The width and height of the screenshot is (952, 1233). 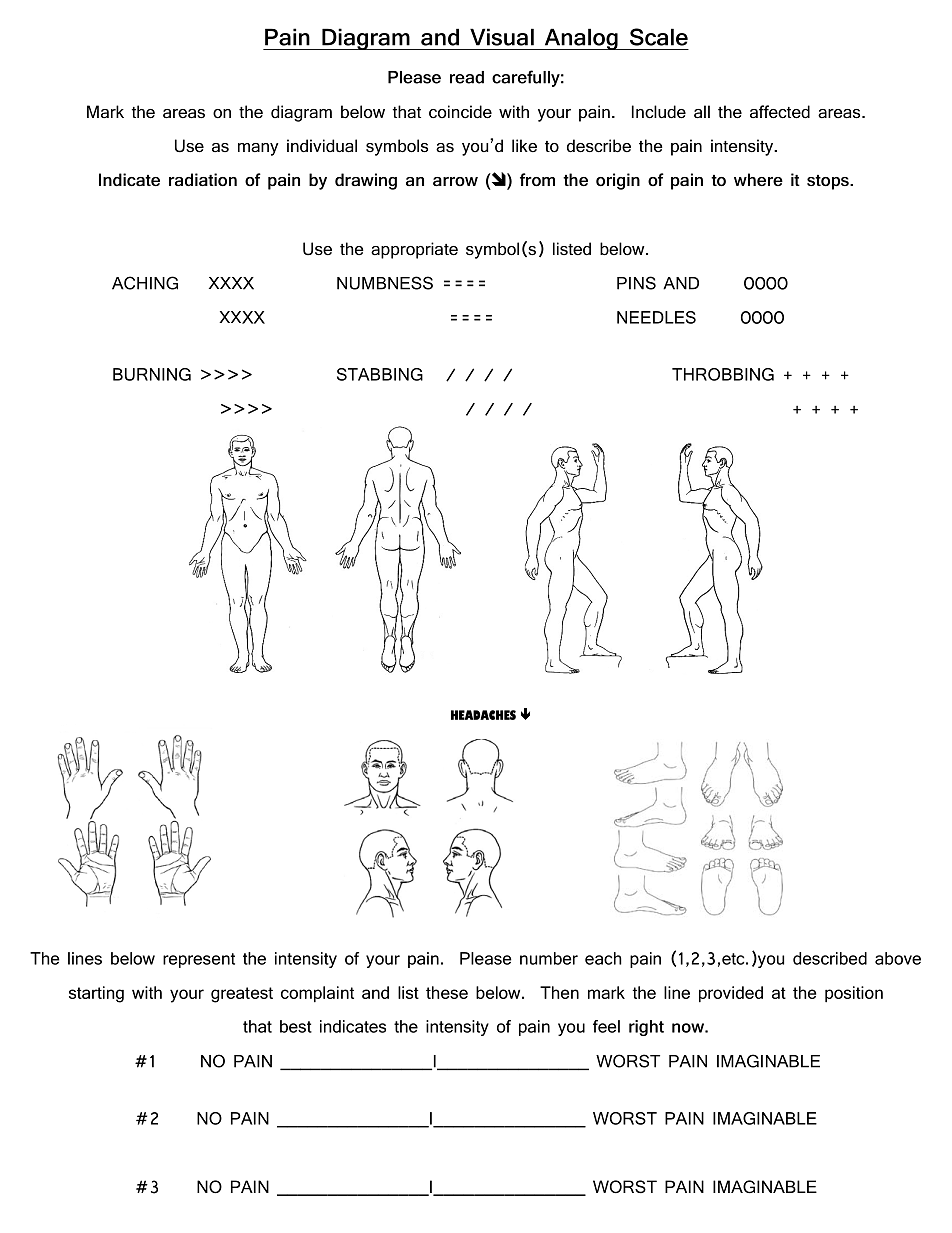 What do you see at coordinates (483, 715) in the screenshot?
I see `HEADACHES` at bounding box center [483, 715].
